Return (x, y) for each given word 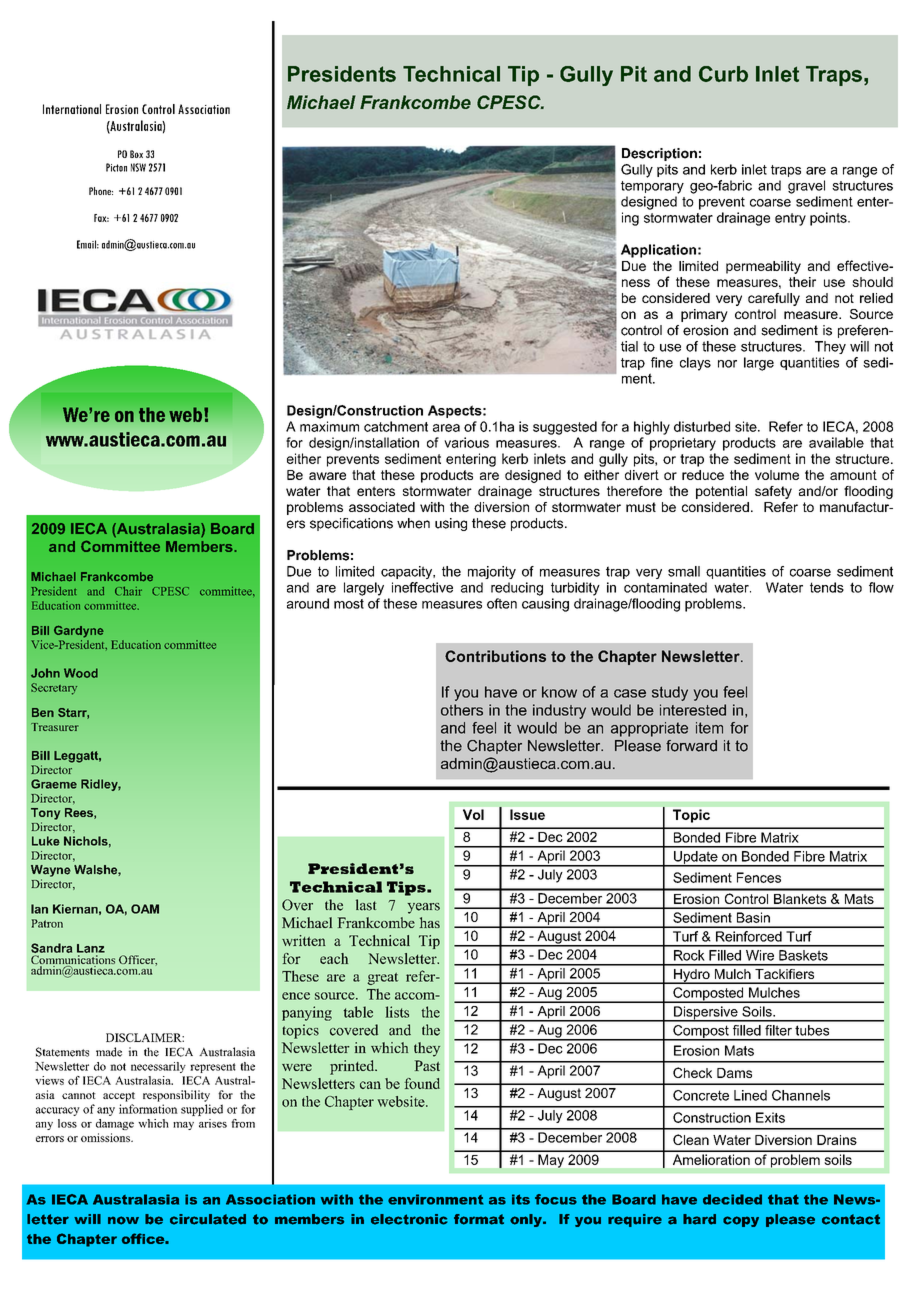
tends (827, 587)
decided (732, 1199)
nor (727, 364)
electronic (409, 1219)
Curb (723, 74)
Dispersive (705, 1014)
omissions (106, 1137)
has (430, 922)
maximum (329, 426)
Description (659, 154)
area (446, 428)
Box (136, 154)
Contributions (495, 656)
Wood (81, 673)
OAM (145, 909)
